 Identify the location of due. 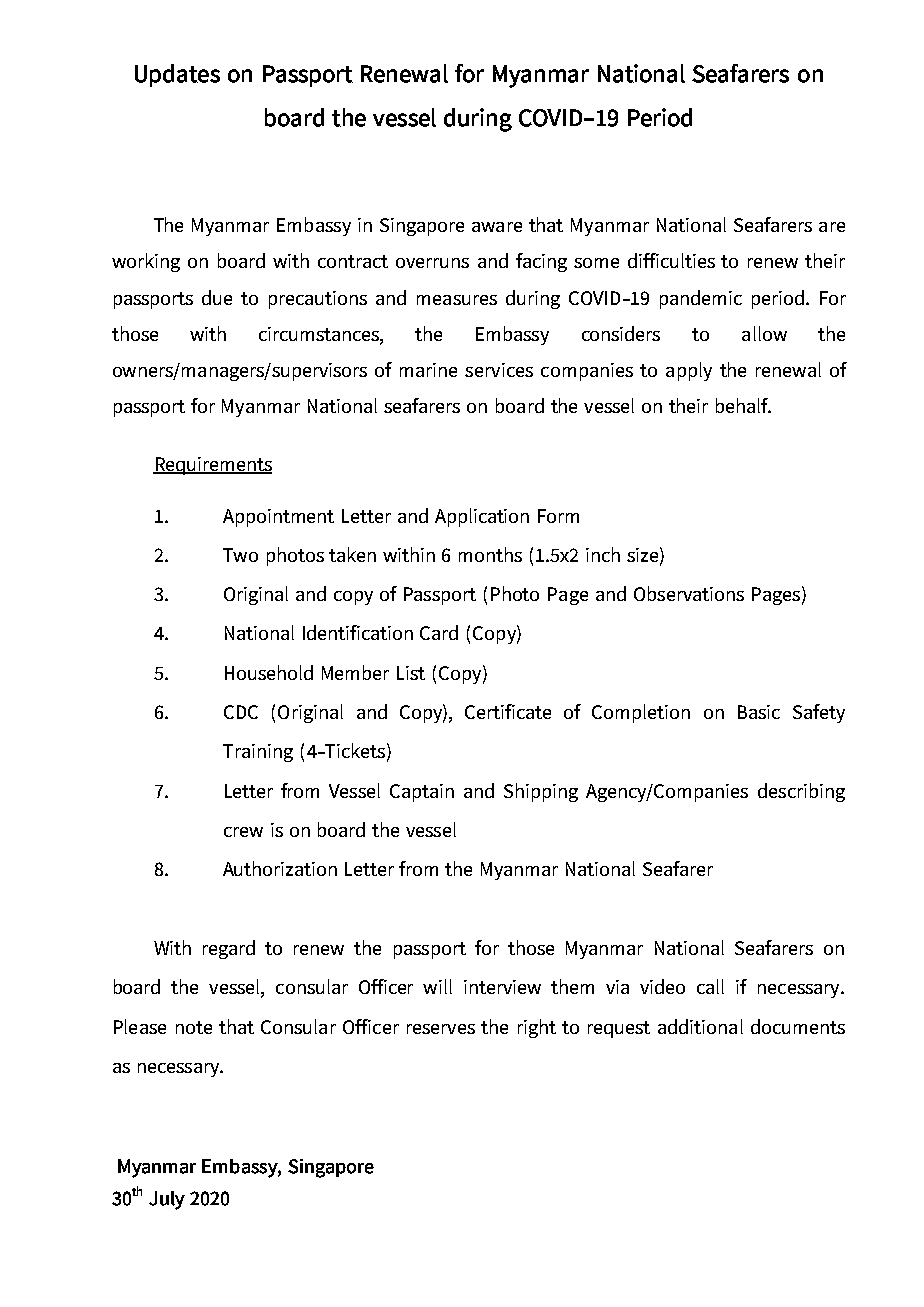
(217, 297).
